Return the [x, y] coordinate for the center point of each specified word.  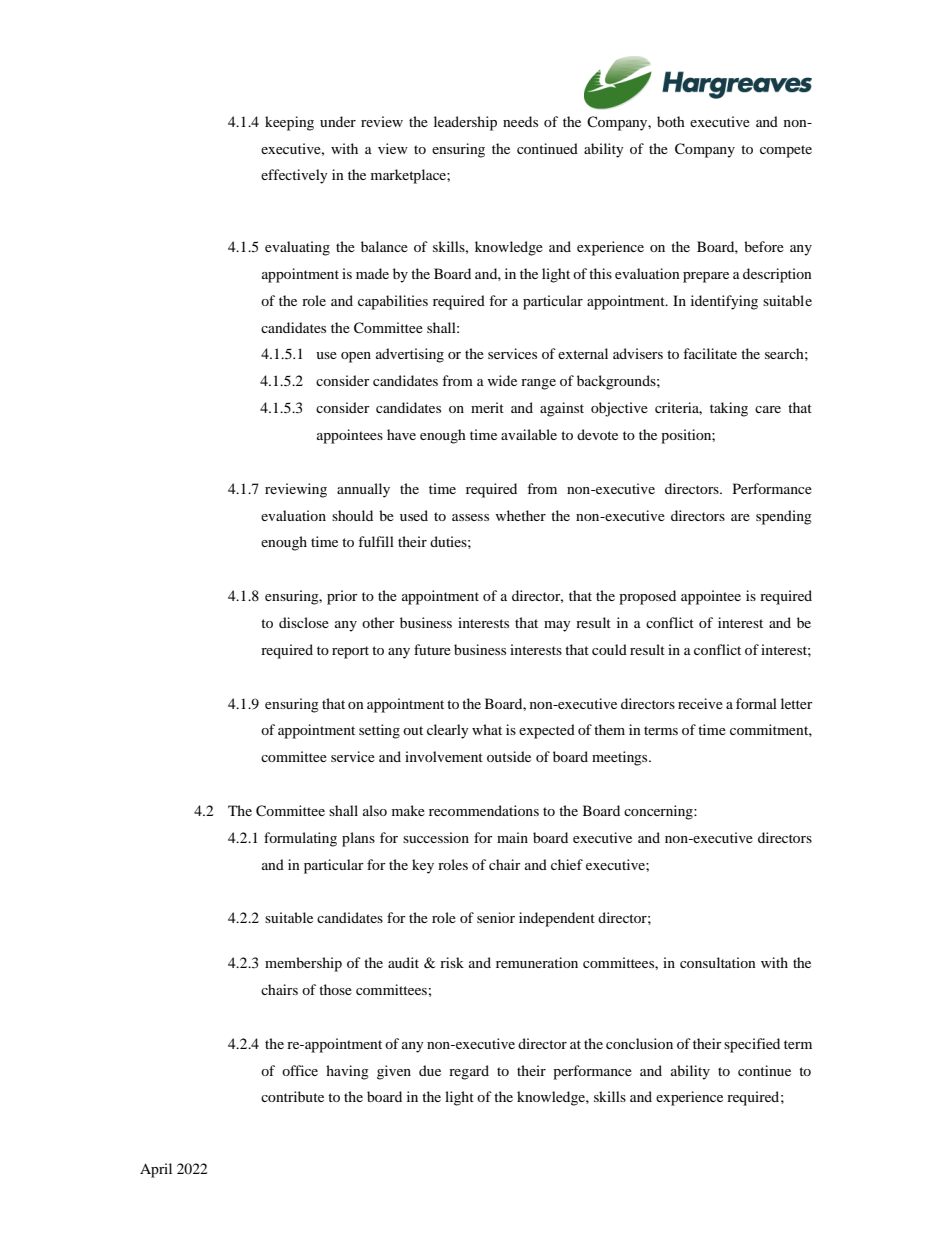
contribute [292, 1096]
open [356, 357]
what [487, 729]
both [671, 121]
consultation [718, 962]
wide [502, 380]
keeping [289, 123]
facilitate [710, 353]
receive [700, 703]
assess [470, 517]
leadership [465, 123]
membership [303, 964]
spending [784, 517]
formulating [300, 839]
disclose [304, 622]
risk [452, 962]
